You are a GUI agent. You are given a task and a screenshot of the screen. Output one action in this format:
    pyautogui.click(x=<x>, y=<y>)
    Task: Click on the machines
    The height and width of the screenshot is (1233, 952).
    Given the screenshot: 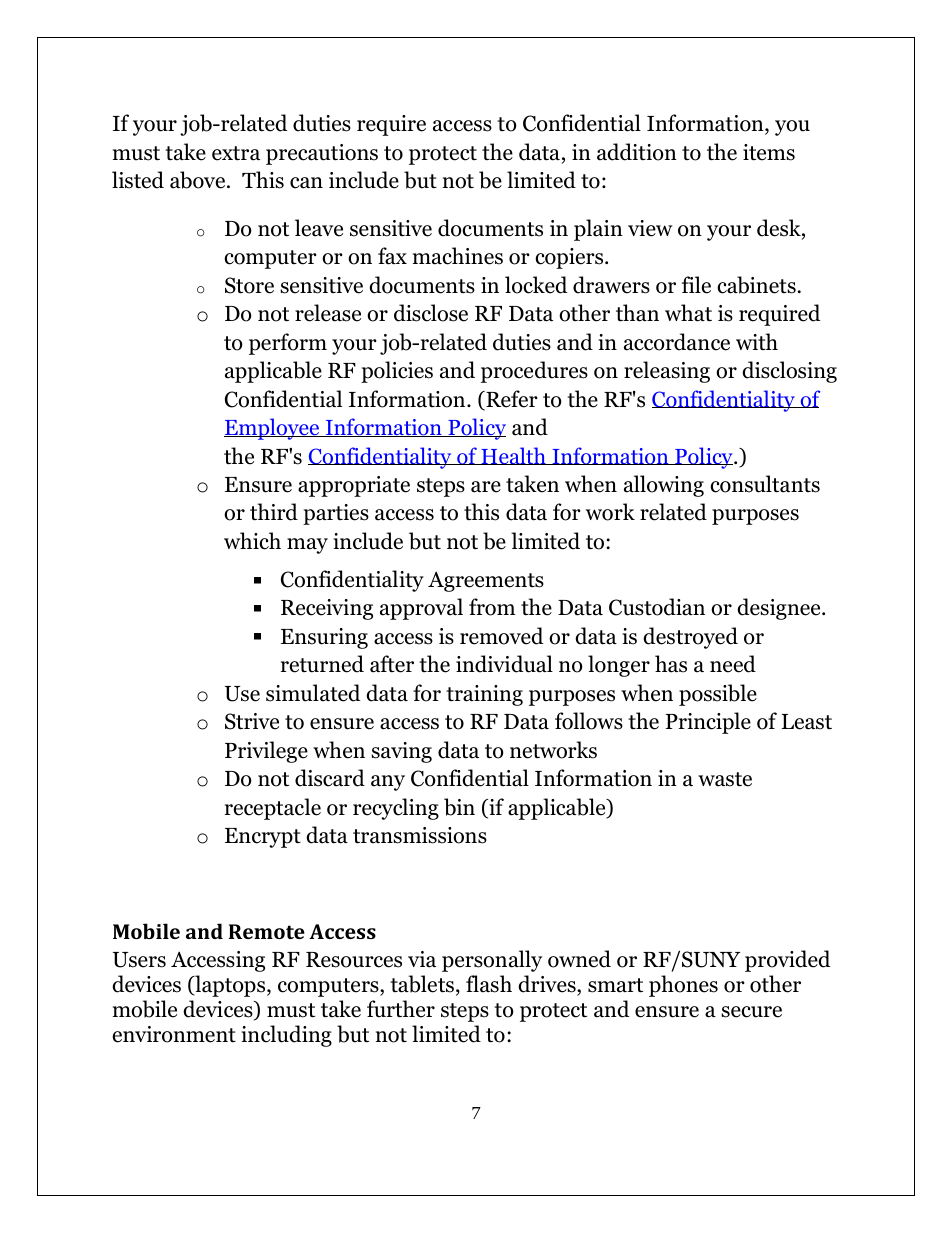 What is the action you would take?
    pyautogui.click(x=458, y=256)
